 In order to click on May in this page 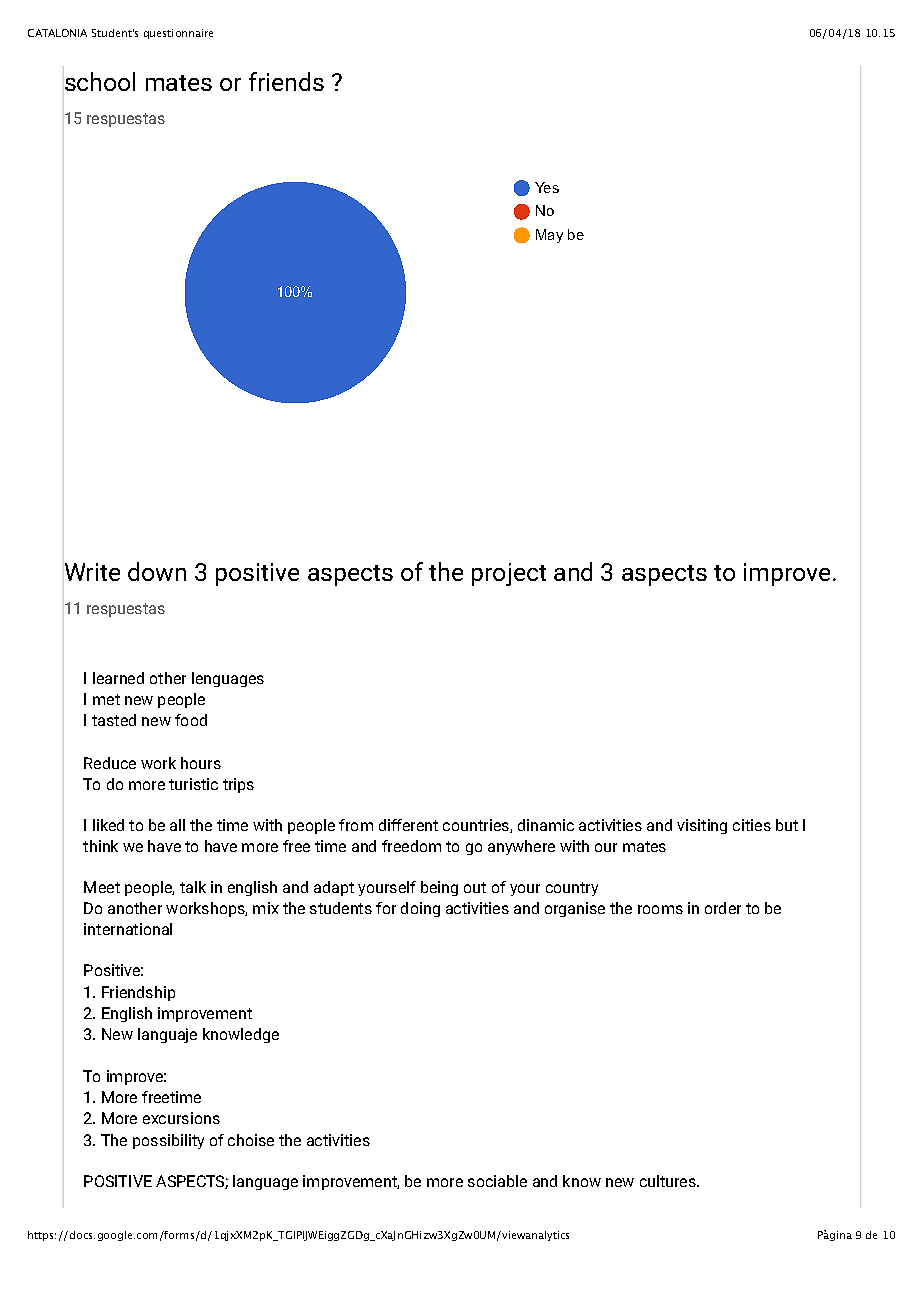, I will do `click(549, 236)`.
